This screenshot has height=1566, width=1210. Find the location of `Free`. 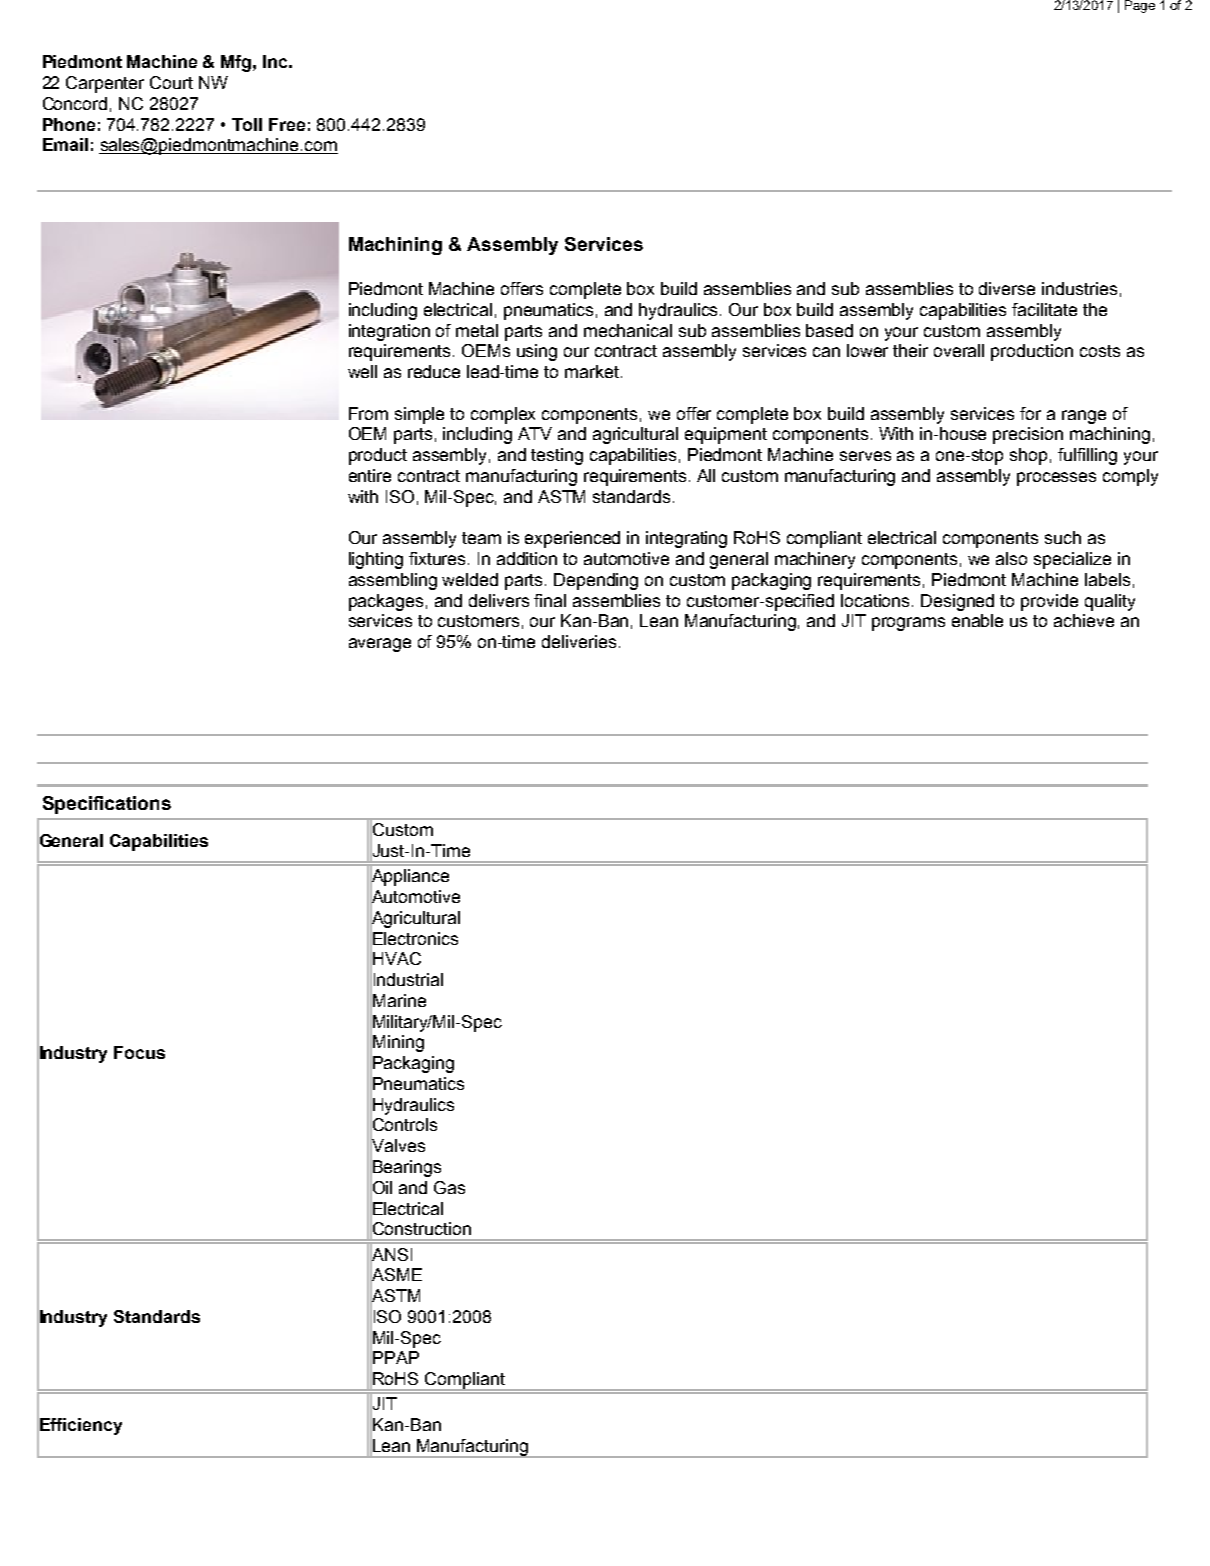

Free is located at coordinates (287, 124).
